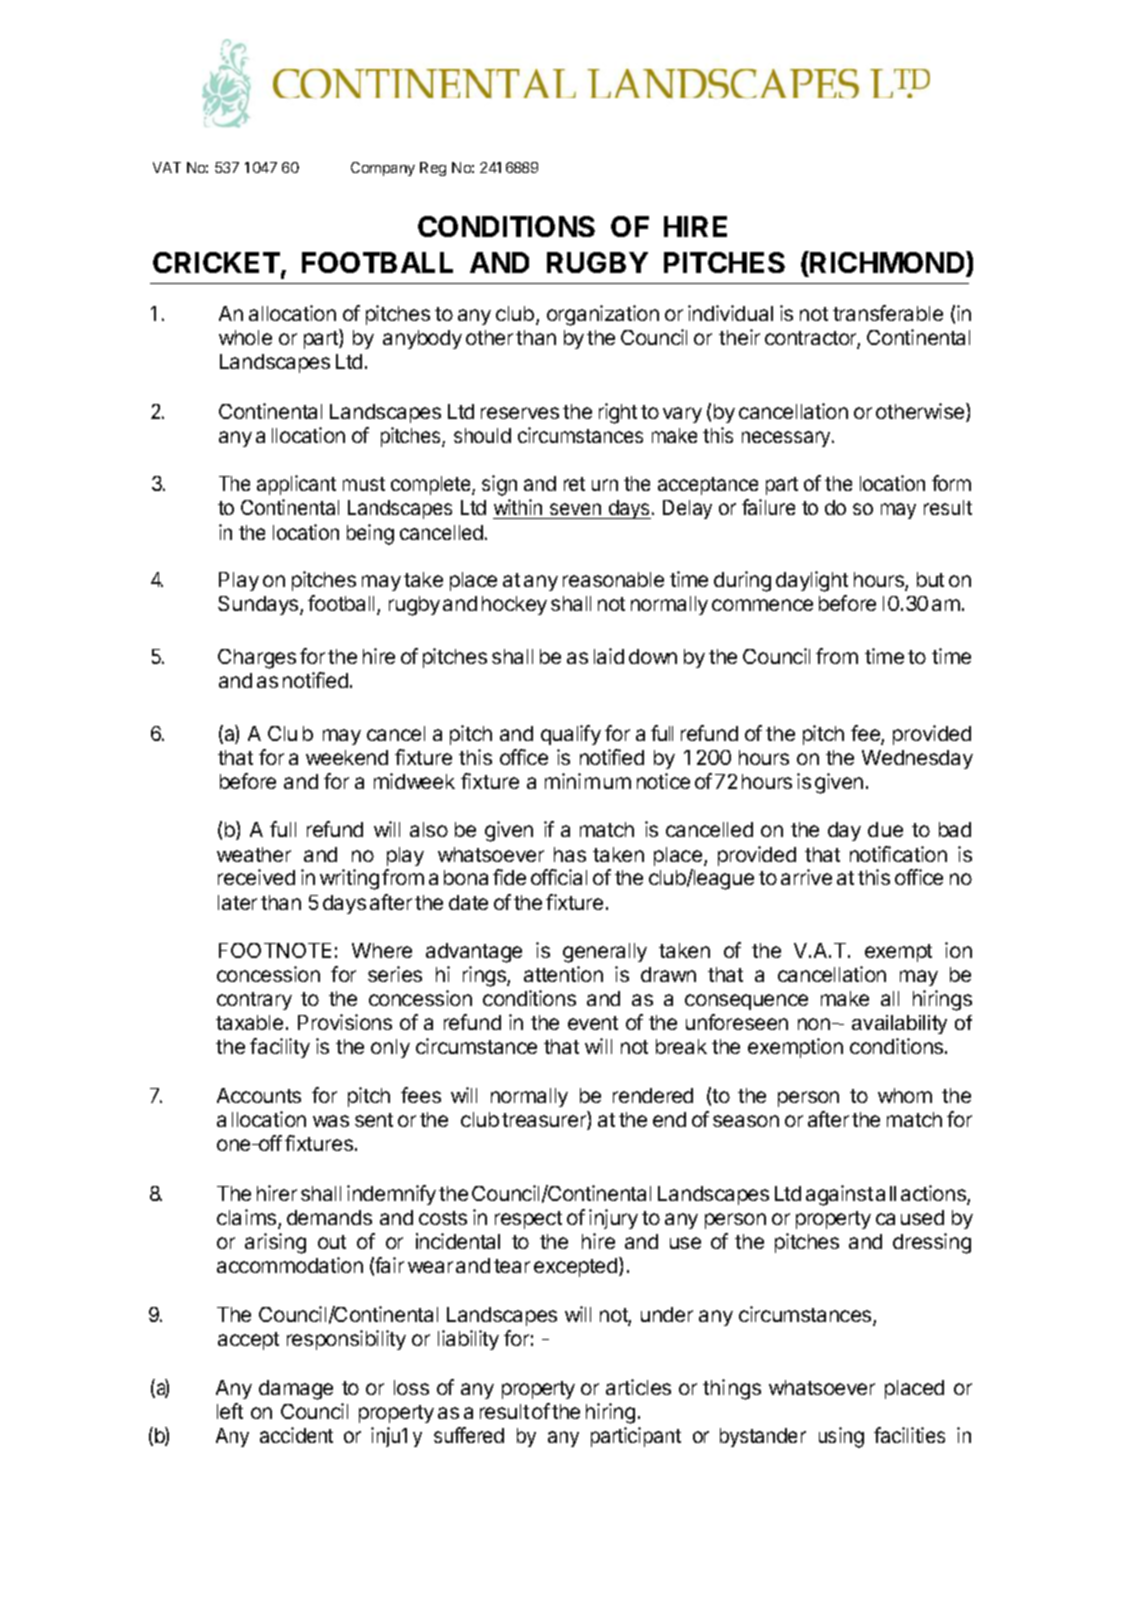  I want to click on left, so click(230, 1411).
